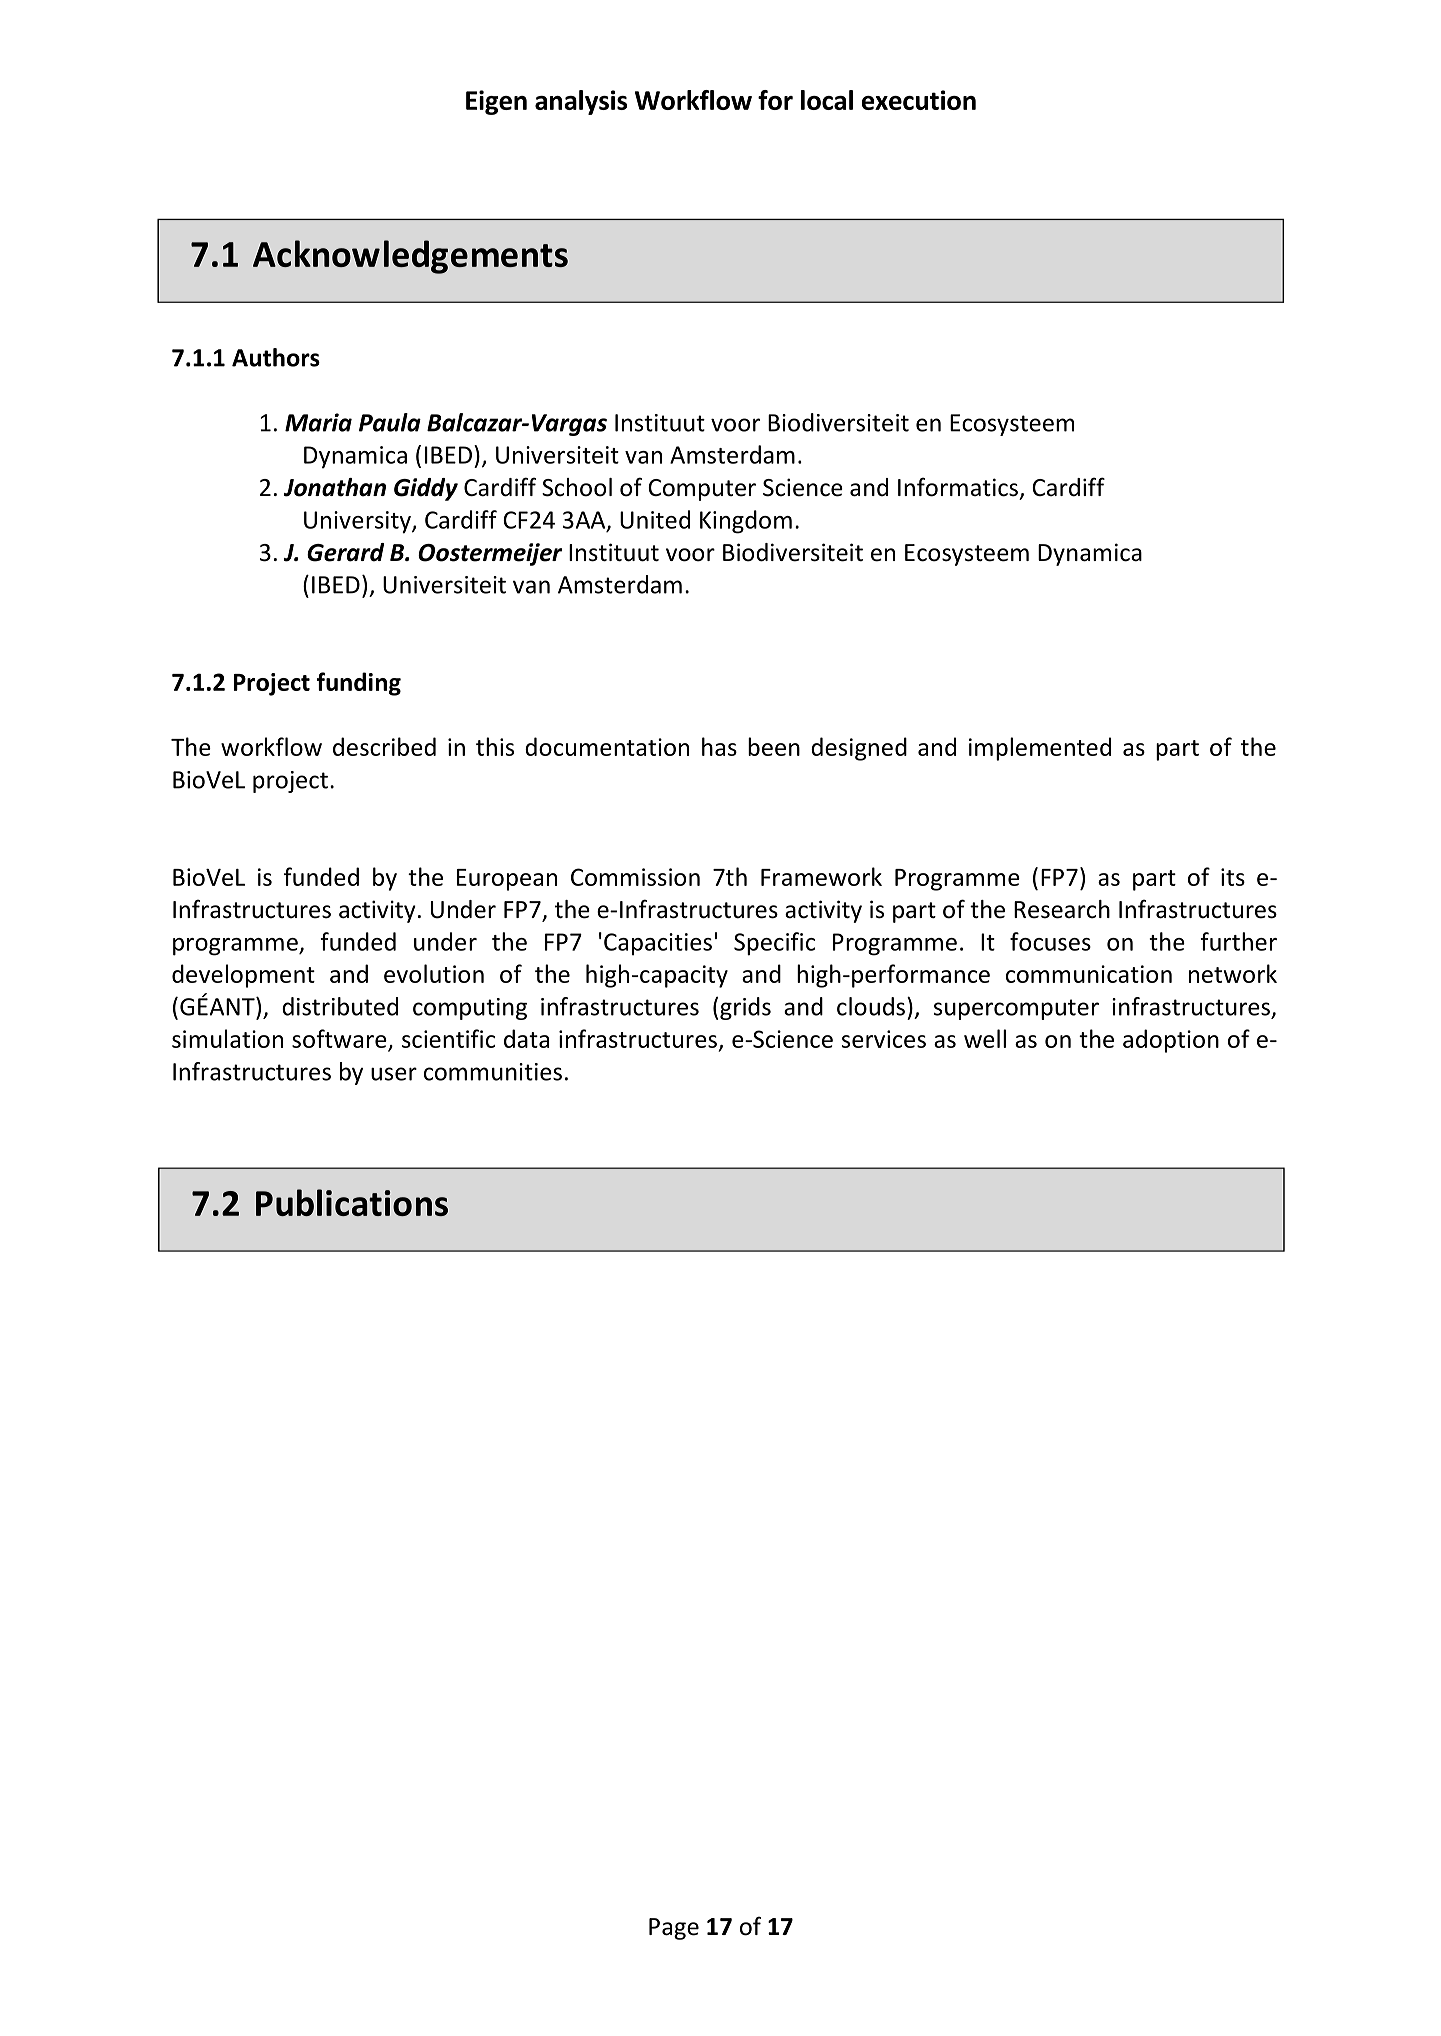 The image size is (1441, 2036). I want to click on communities, so click(493, 1072).
